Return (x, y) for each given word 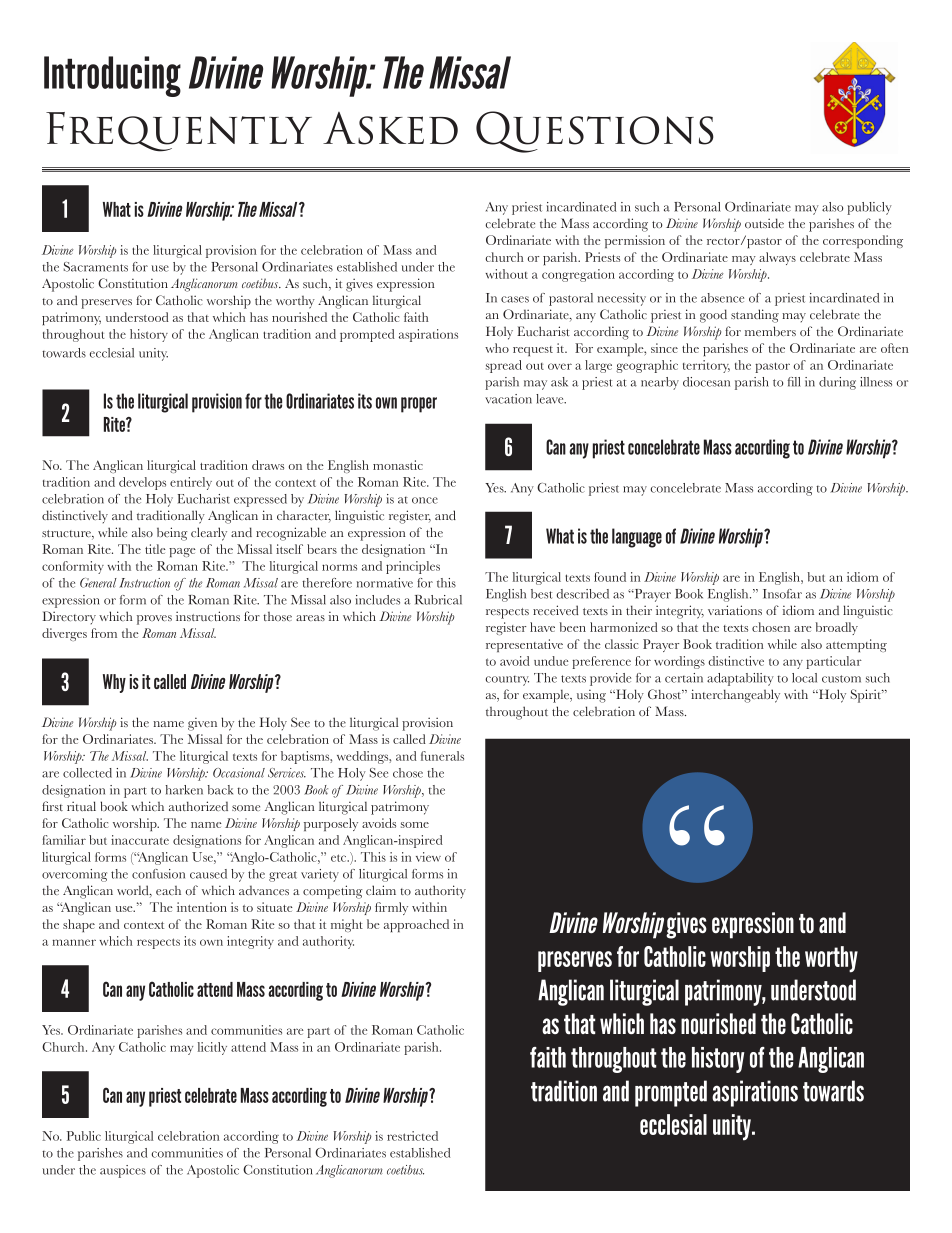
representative (524, 645)
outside (764, 223)
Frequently (179, 132)
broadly (837, 628)
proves (154, 620)
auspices (123, 1171)
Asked (390, 128)
